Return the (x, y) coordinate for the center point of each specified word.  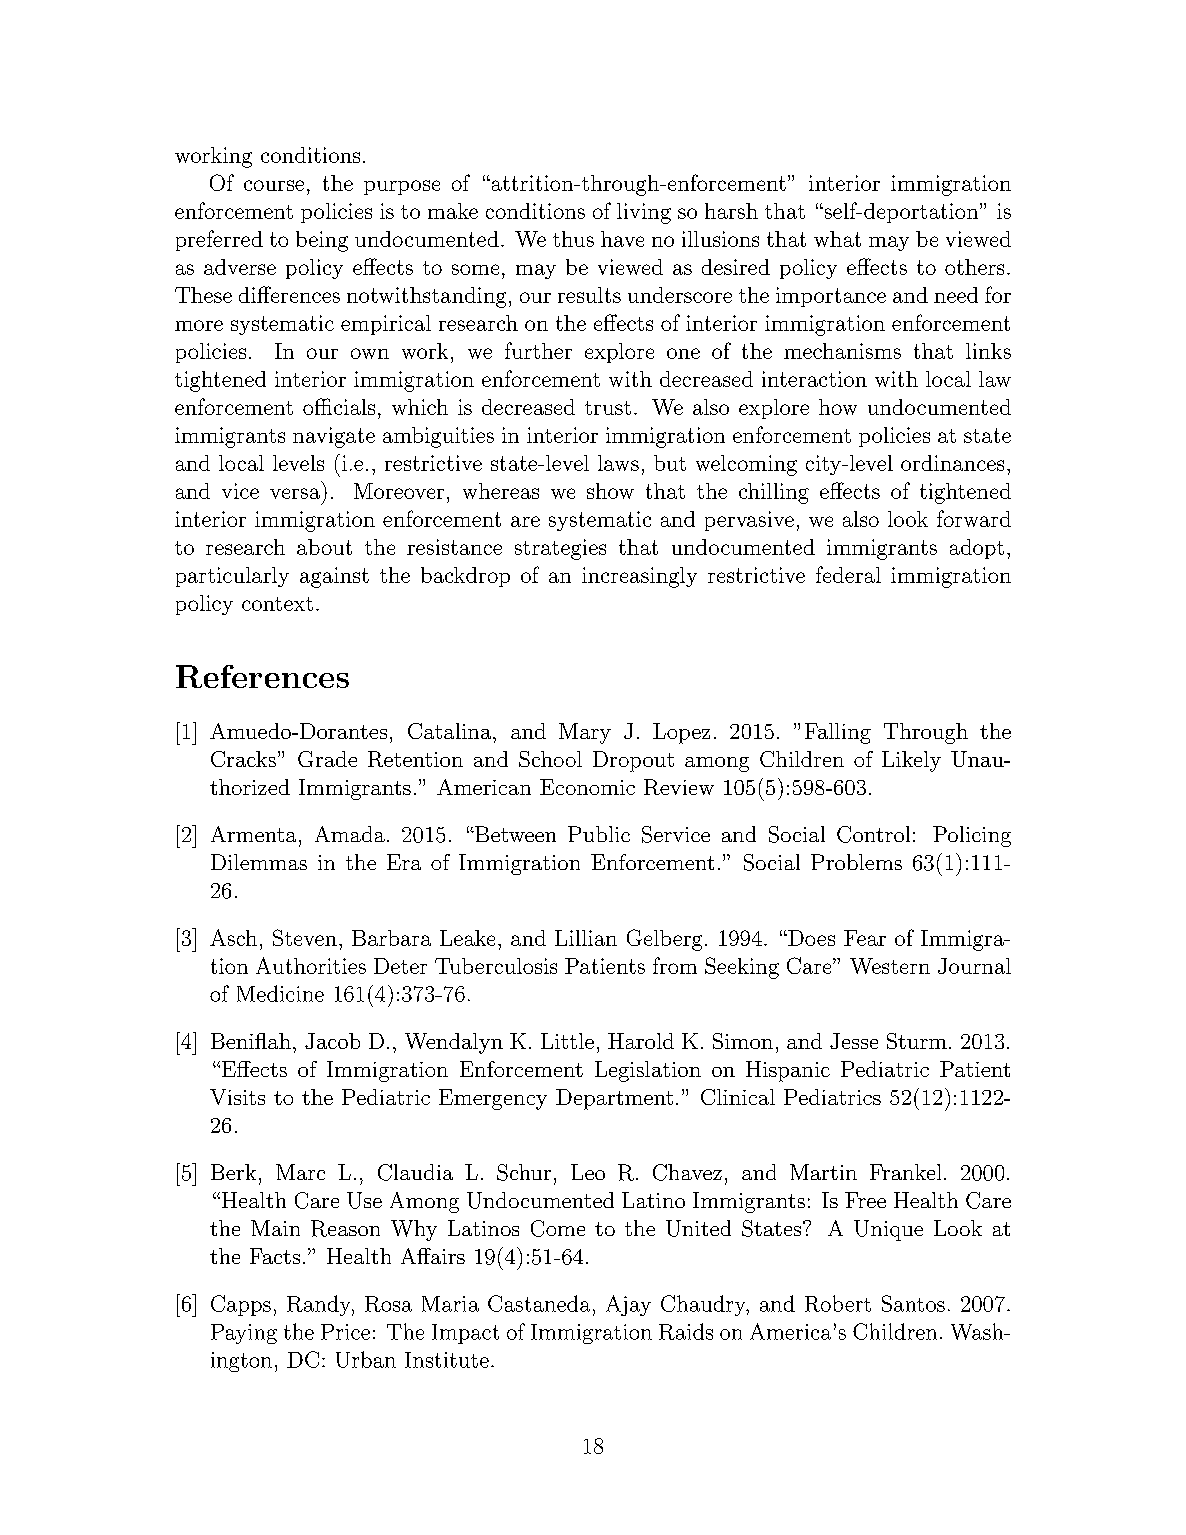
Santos (913, 1303)
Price (345, 1332)
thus (573, 239)
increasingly (639, 577)
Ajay (628, 1305)
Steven (305, 937)
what (837, 239)
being (322, 241)
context (277, 604)
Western (890, 966)
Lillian (586, 938)
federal (848, 574)
